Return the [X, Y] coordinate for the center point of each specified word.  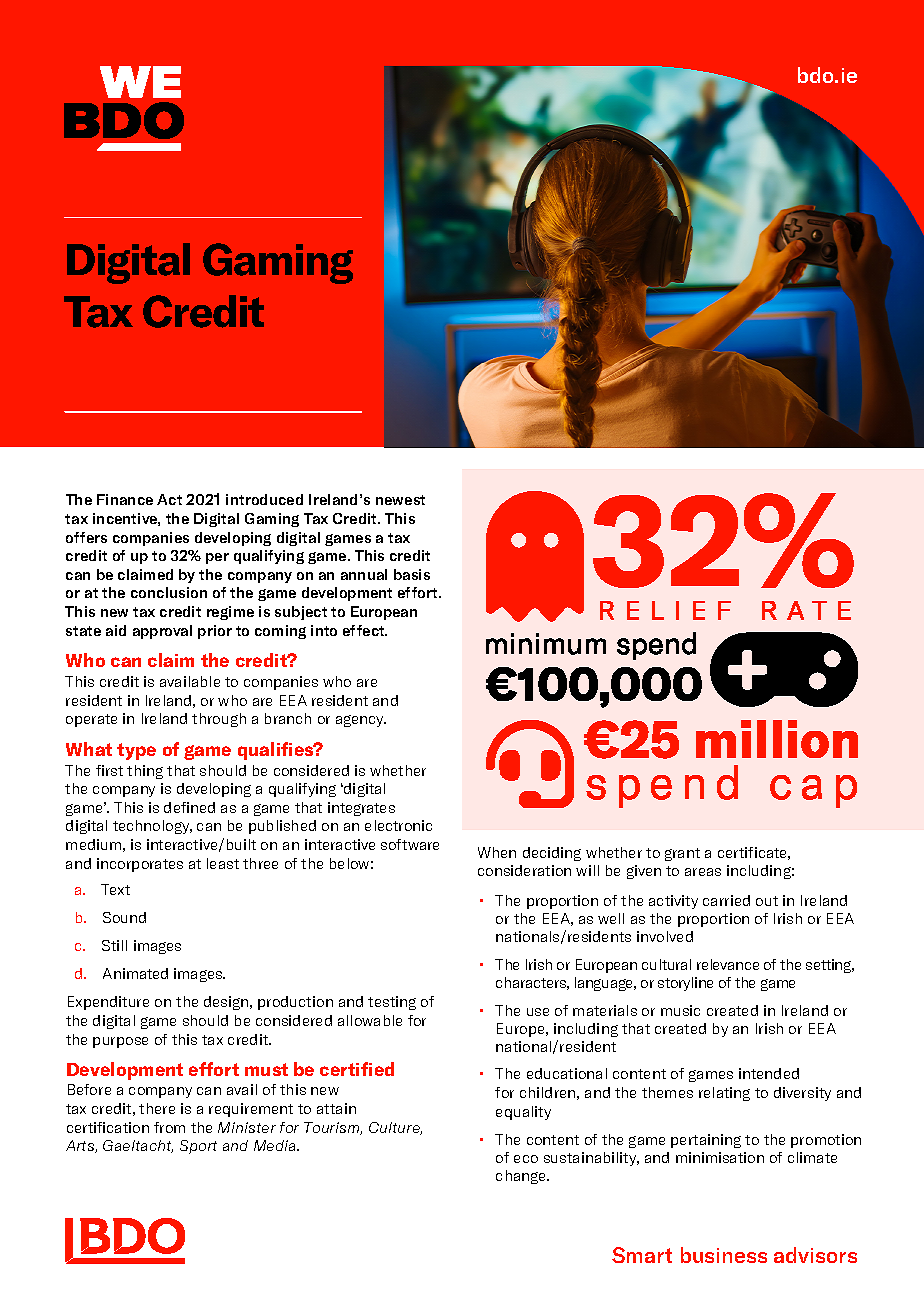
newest [400, 500]
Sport [198, 1147]
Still [114, 945]
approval [162, 632]
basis [412, 574]
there [157, 1108]
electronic [398, 825]
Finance [125, 499]
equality [523, 1113]
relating [724, 1094]
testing [392, 1003]
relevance [728, 964]
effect [365, 630]
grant [682, 854]
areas [703, 872]
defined [189, 807]
